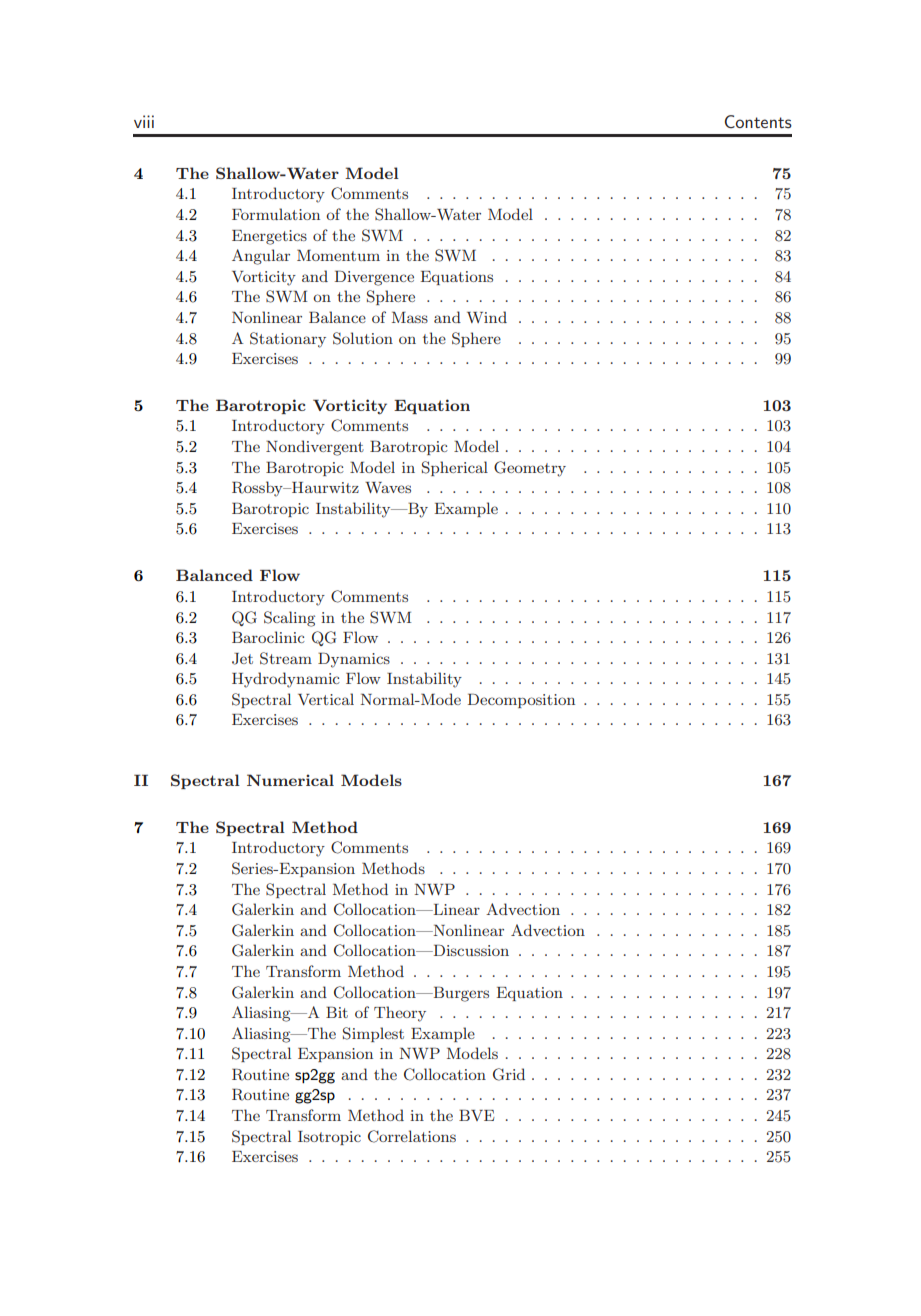  Describe the element at coordinates (290, 780) in the screenshot. I see `Numerical` at that location.
